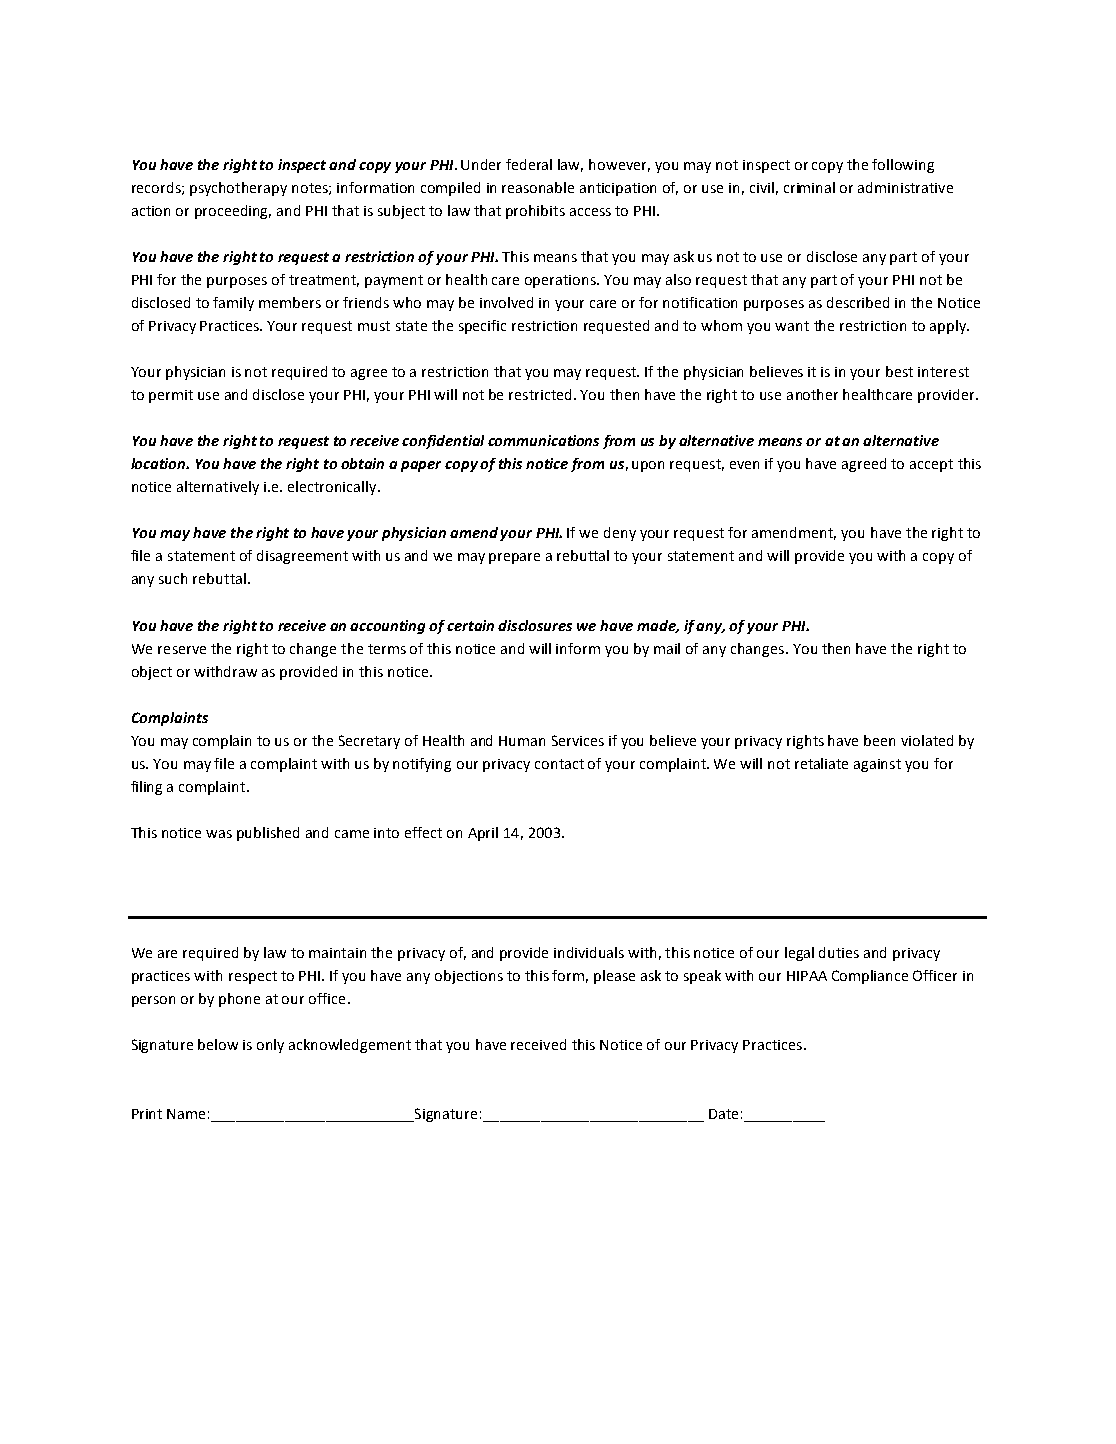 The height and width of the page is (1444, 1116). What do you see at coordinates (614, 977) in the page?
I see `please` at bounding box center [614, 977].
